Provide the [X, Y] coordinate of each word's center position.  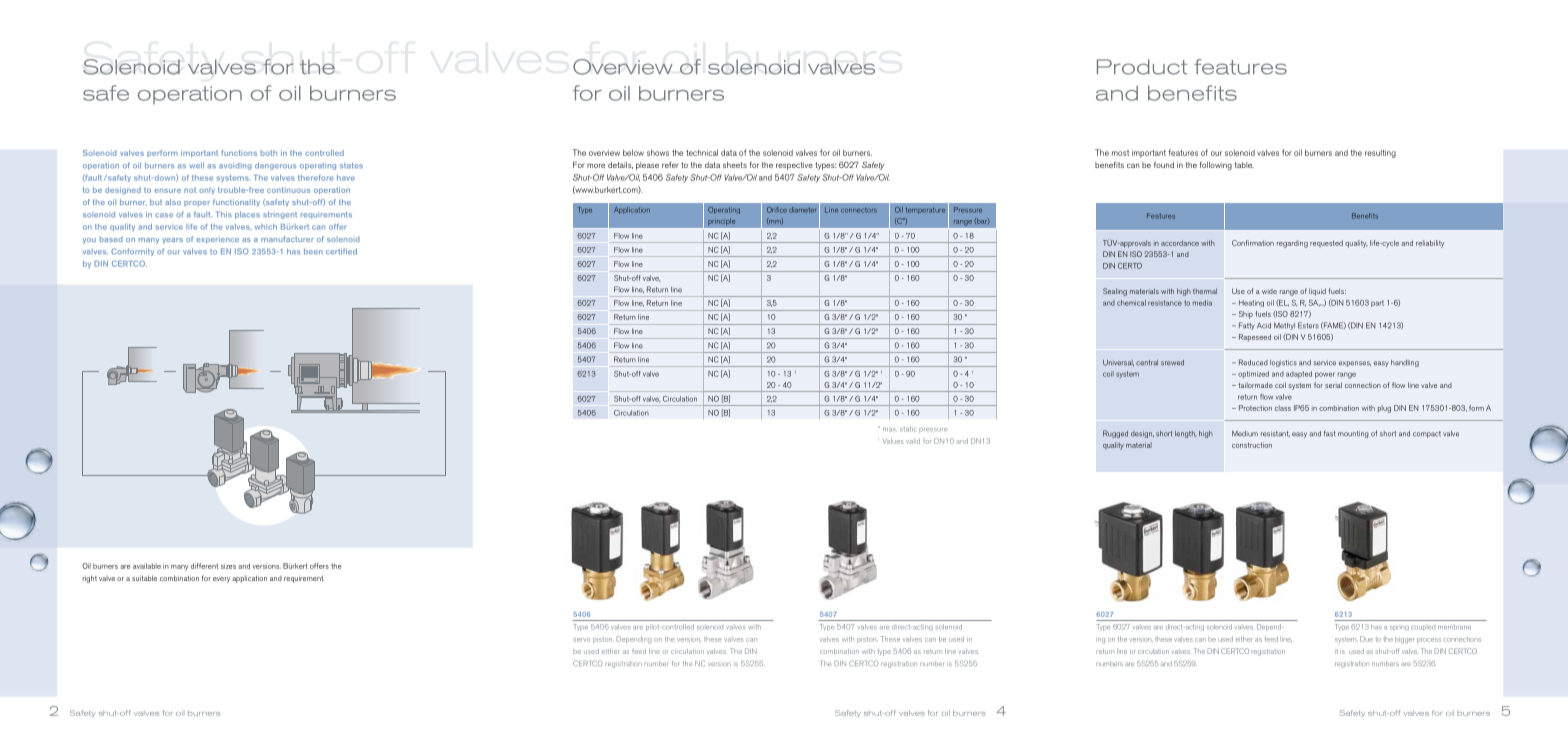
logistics [1283, 363]
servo [582, 640]
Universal [1118, 363]
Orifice [777, 210]
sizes [228, 566]
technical [702, 152]
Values [892, 441]
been [313, 251]
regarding [1292, 244]
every [221, 580]
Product [1142, 67]
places [247, 215]
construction [1252, 445]
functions [239, 153]
